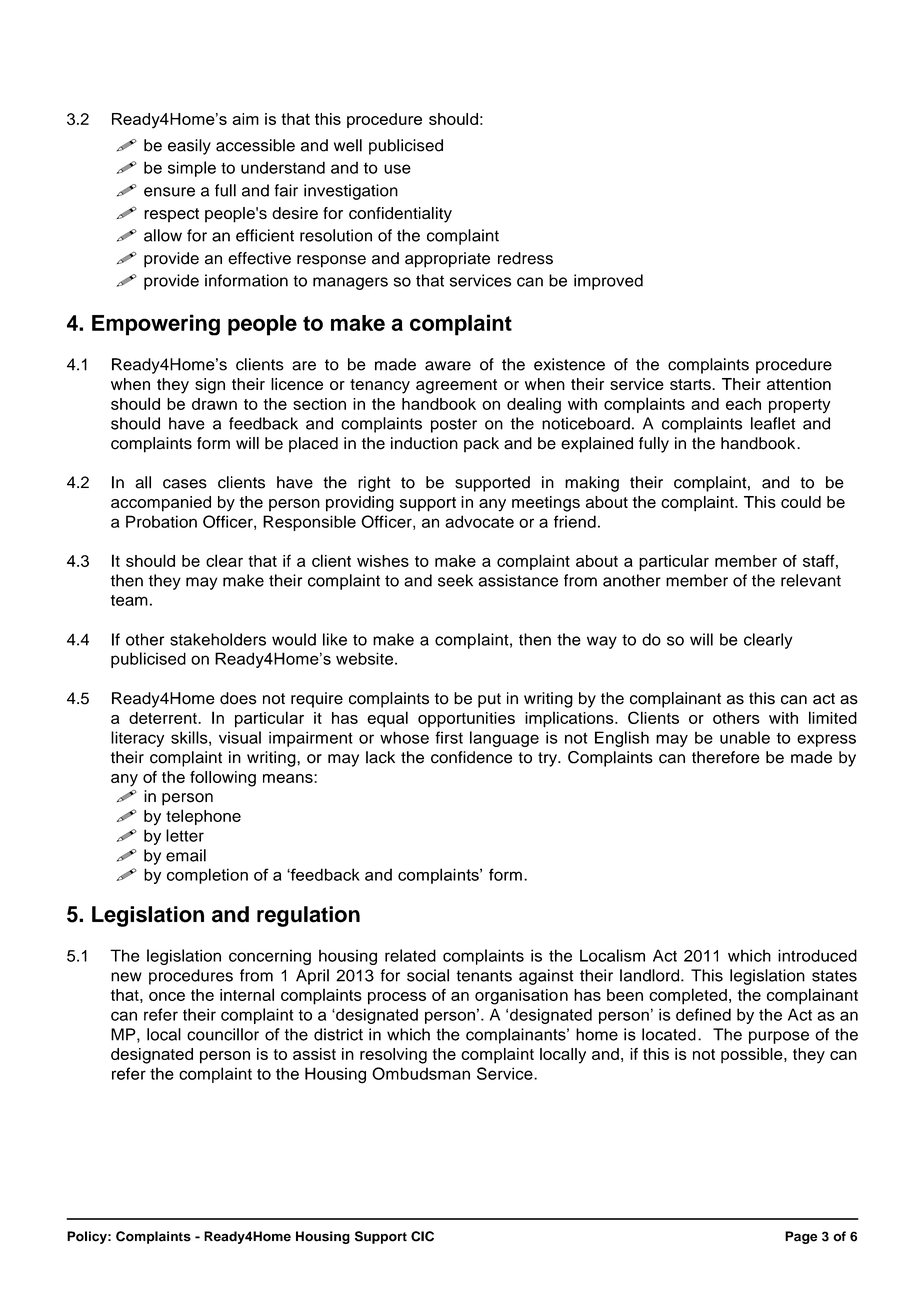 Image resolution: width=924 pixels, height=1307 pixels. I want to click on improved, so click(608, 282).
